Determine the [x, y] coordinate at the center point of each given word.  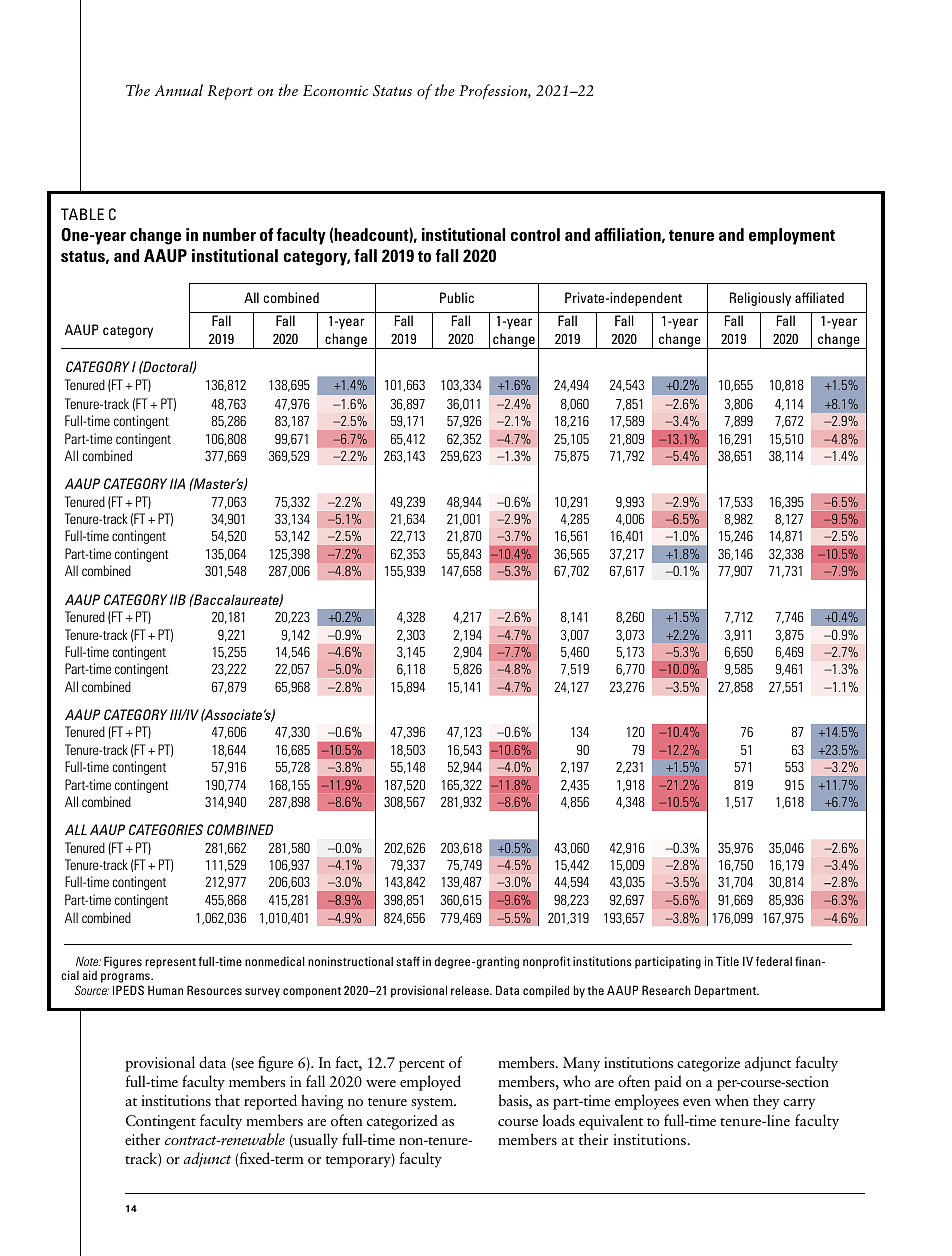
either [142, 1139]
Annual [178, 90]
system [433, 1104]
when [732, 1100]
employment [792, 236]
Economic [335, 90]
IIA [177, 483]
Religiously [760, 299]
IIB [178, 599]
